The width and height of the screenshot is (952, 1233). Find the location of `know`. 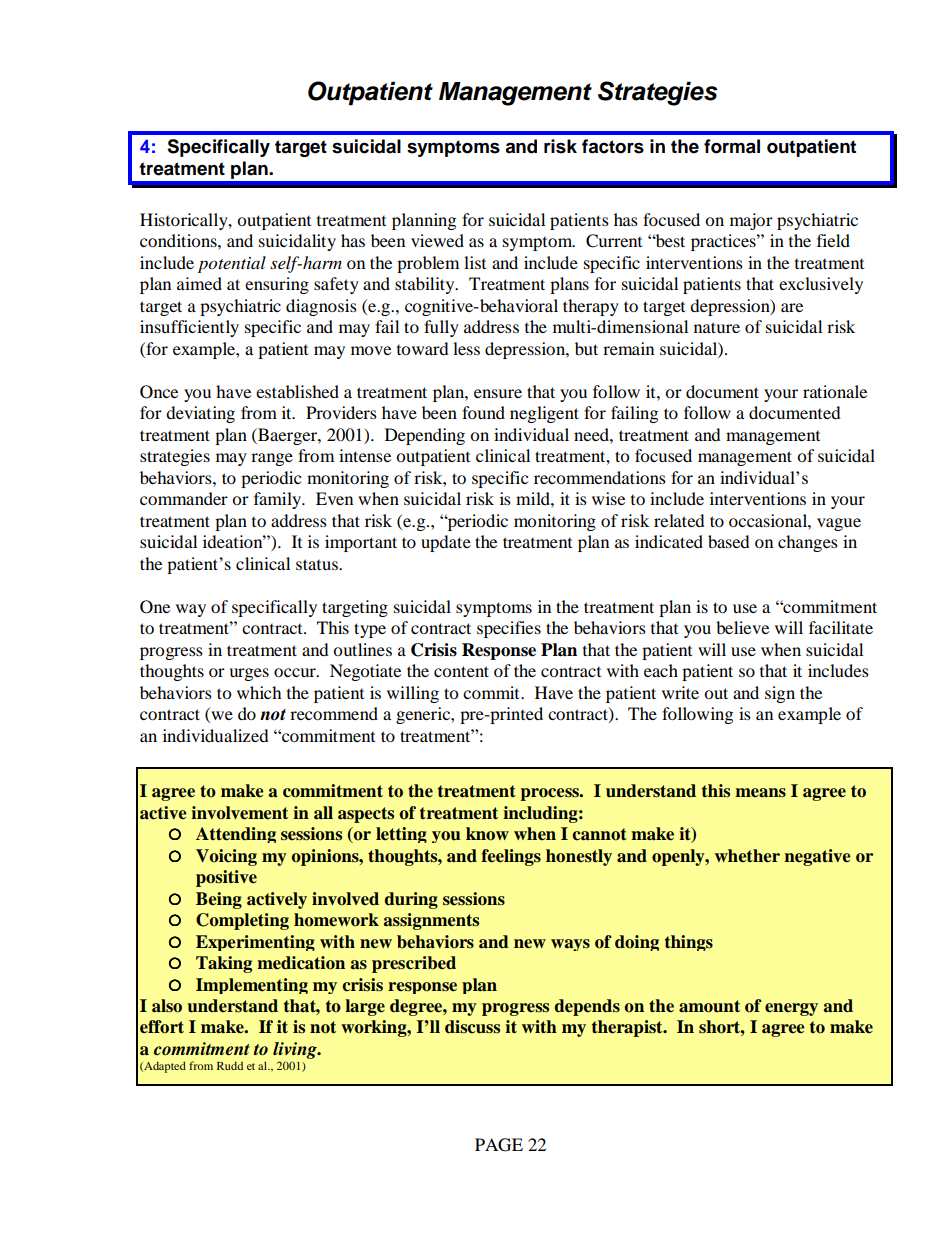

know is located at coordinates (487, 834).
